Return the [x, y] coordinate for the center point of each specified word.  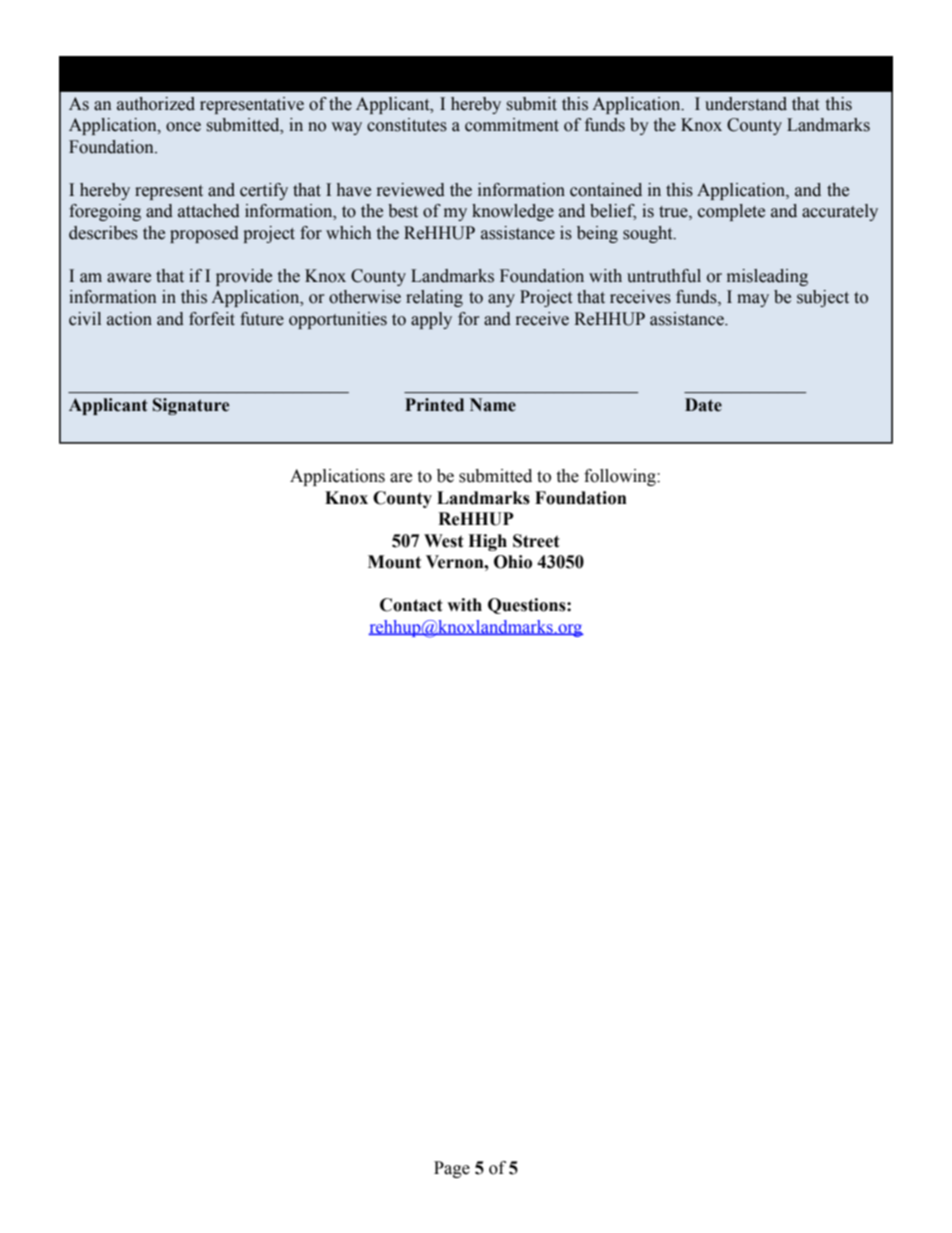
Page [452, 1169]
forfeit [212, 319]
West [444, 541]
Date [703, 405]
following [621, 477]
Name [493, 405]
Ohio [513, 562]
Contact [411, 605]
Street [536, 541]
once [183, 127]
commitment [512, 125]
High [487, 542]
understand [746, 104]
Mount [394, 562]
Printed [434, 405]
